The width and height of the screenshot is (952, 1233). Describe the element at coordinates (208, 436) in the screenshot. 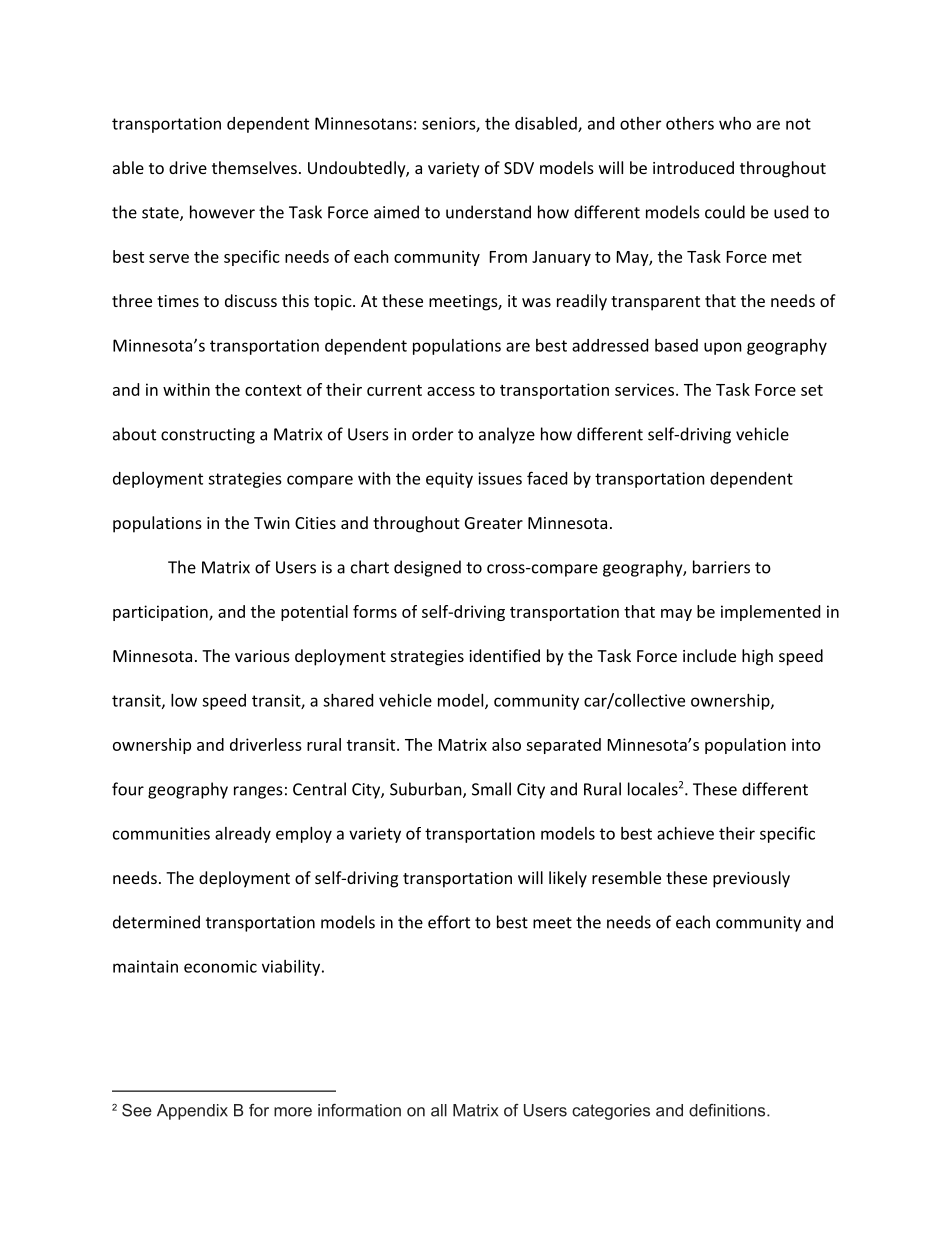

I see `constructing` at that location.
